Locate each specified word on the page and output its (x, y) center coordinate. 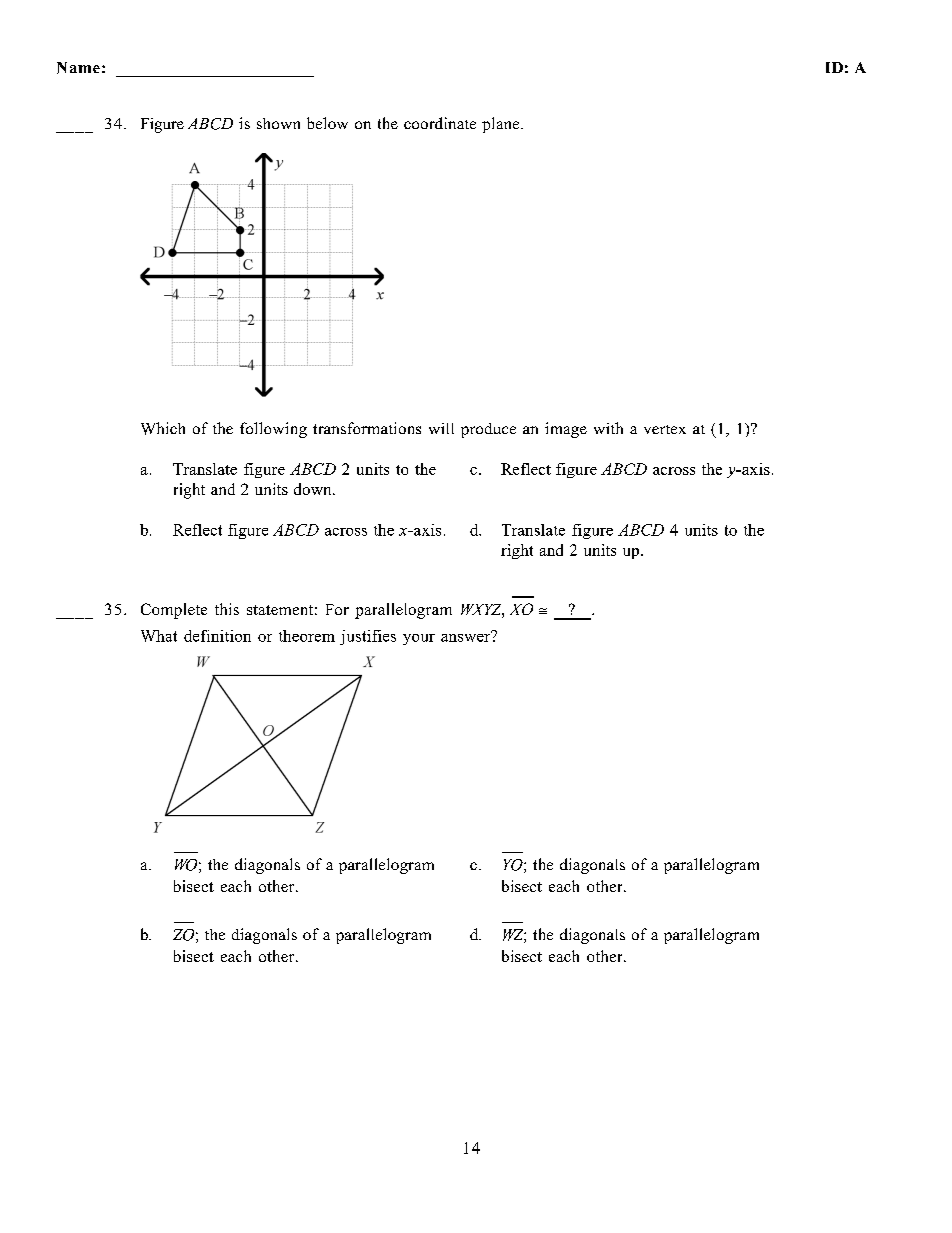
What (159, 636)
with (608, 428)
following (273, 430)
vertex (665, 429)
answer (466, 636)
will (441, 428)
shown (278, 123)
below (327, 123)
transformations (367, 428)
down (314, 489)
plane (502, 125)
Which (163, 428)
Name (78, 68)
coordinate (440, 123)
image (566, 430)
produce (488, 430)
